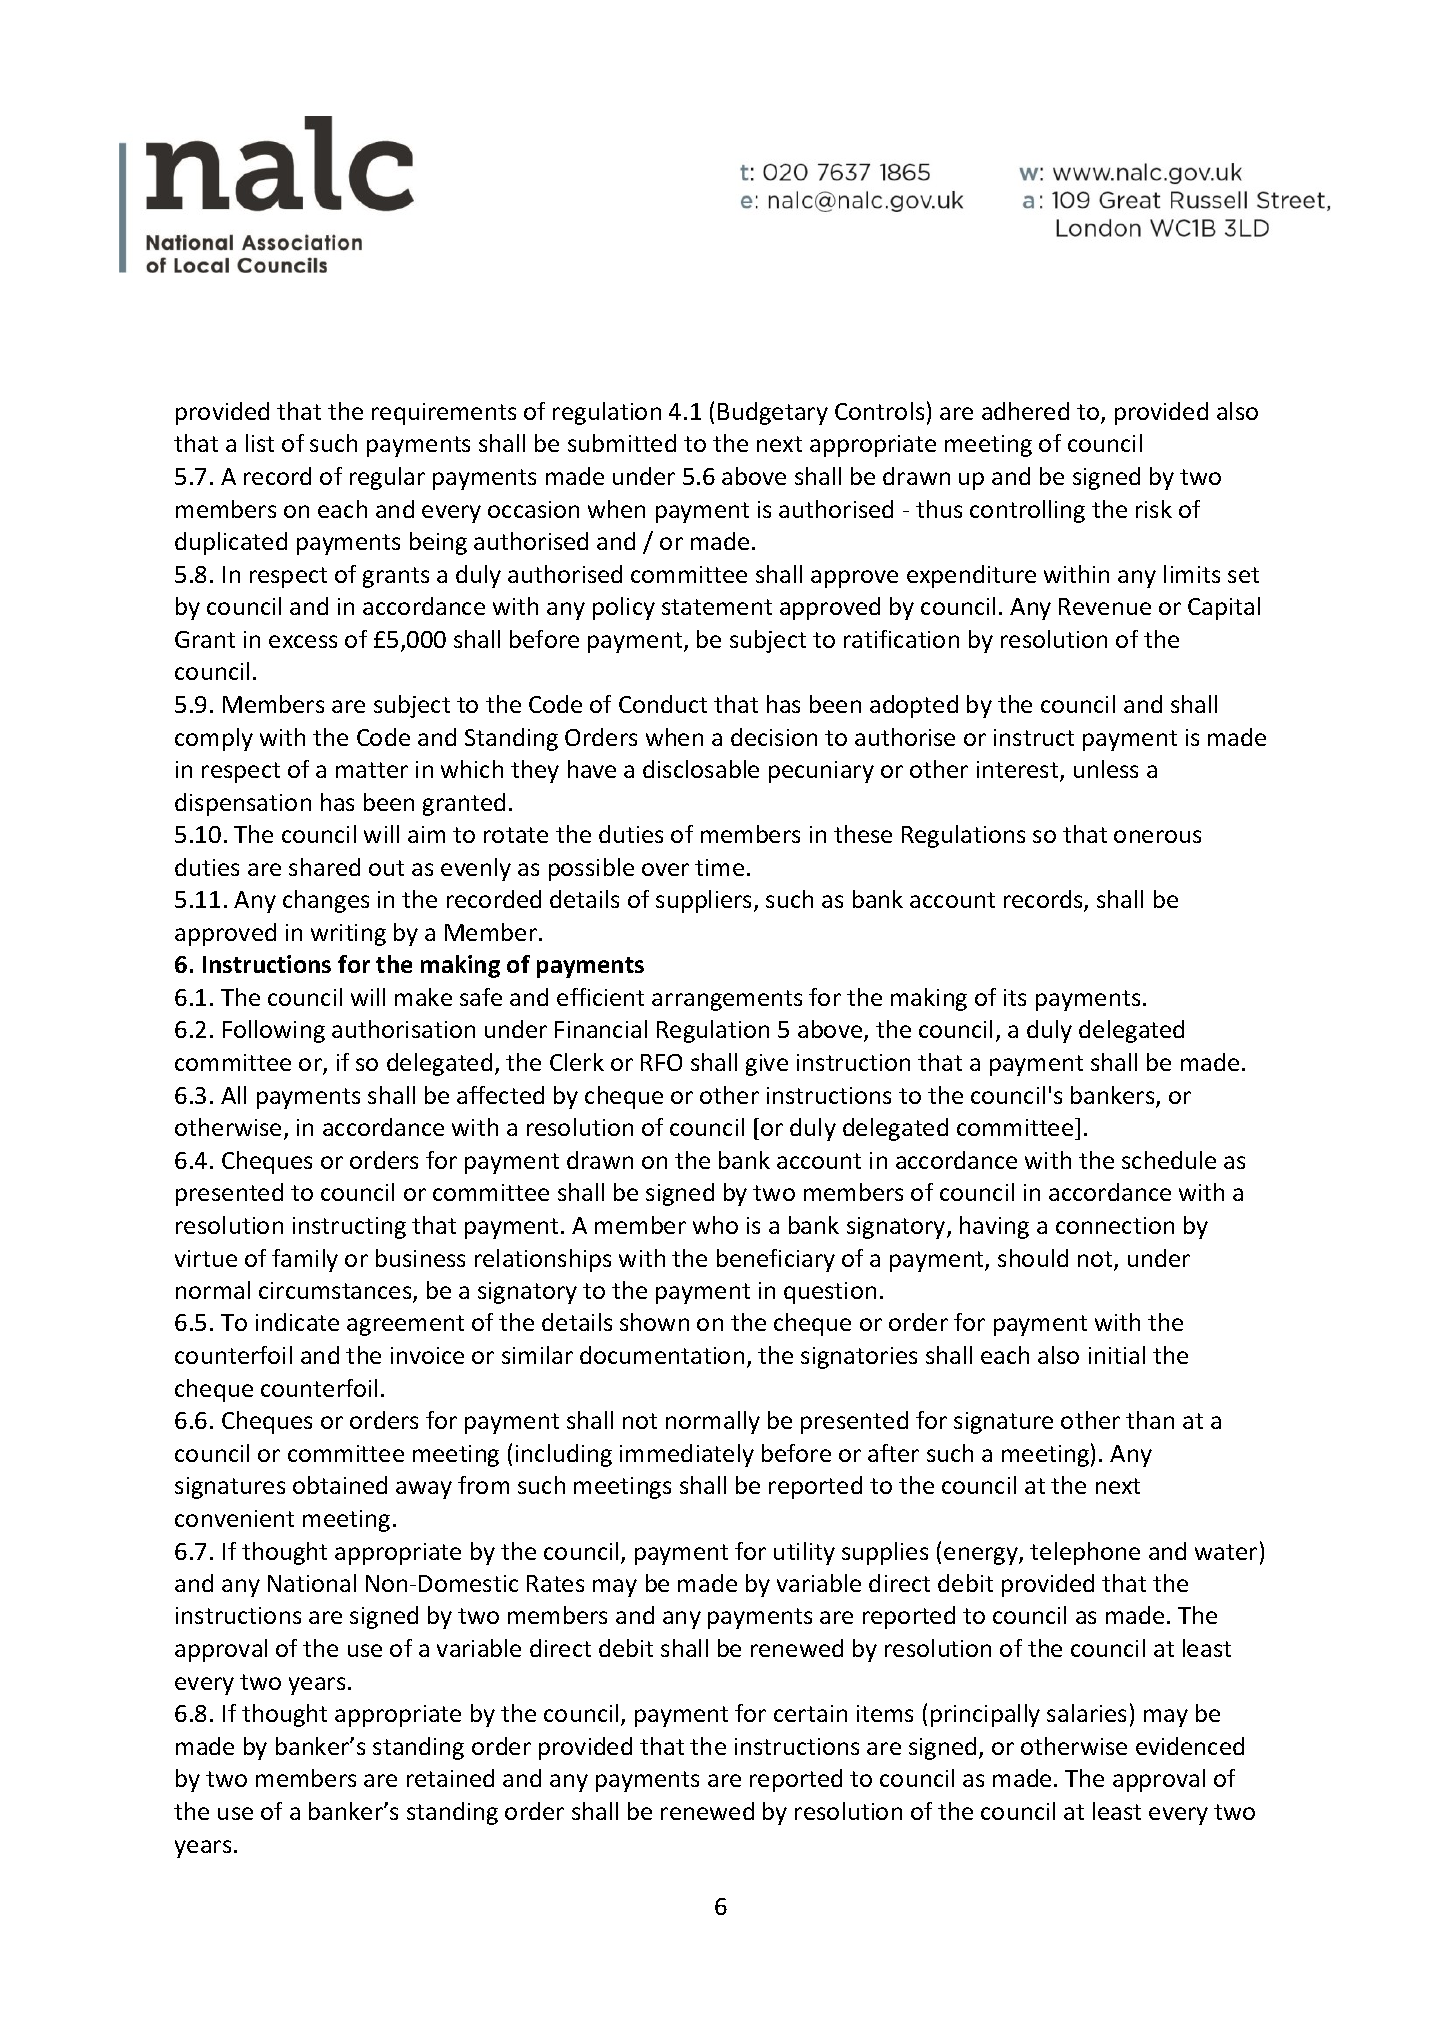 This image has width=1443, height=2041. What do you see at coordinates (450, 1778) in the image?
I see `retained` at bounding box center [450, 1778].
